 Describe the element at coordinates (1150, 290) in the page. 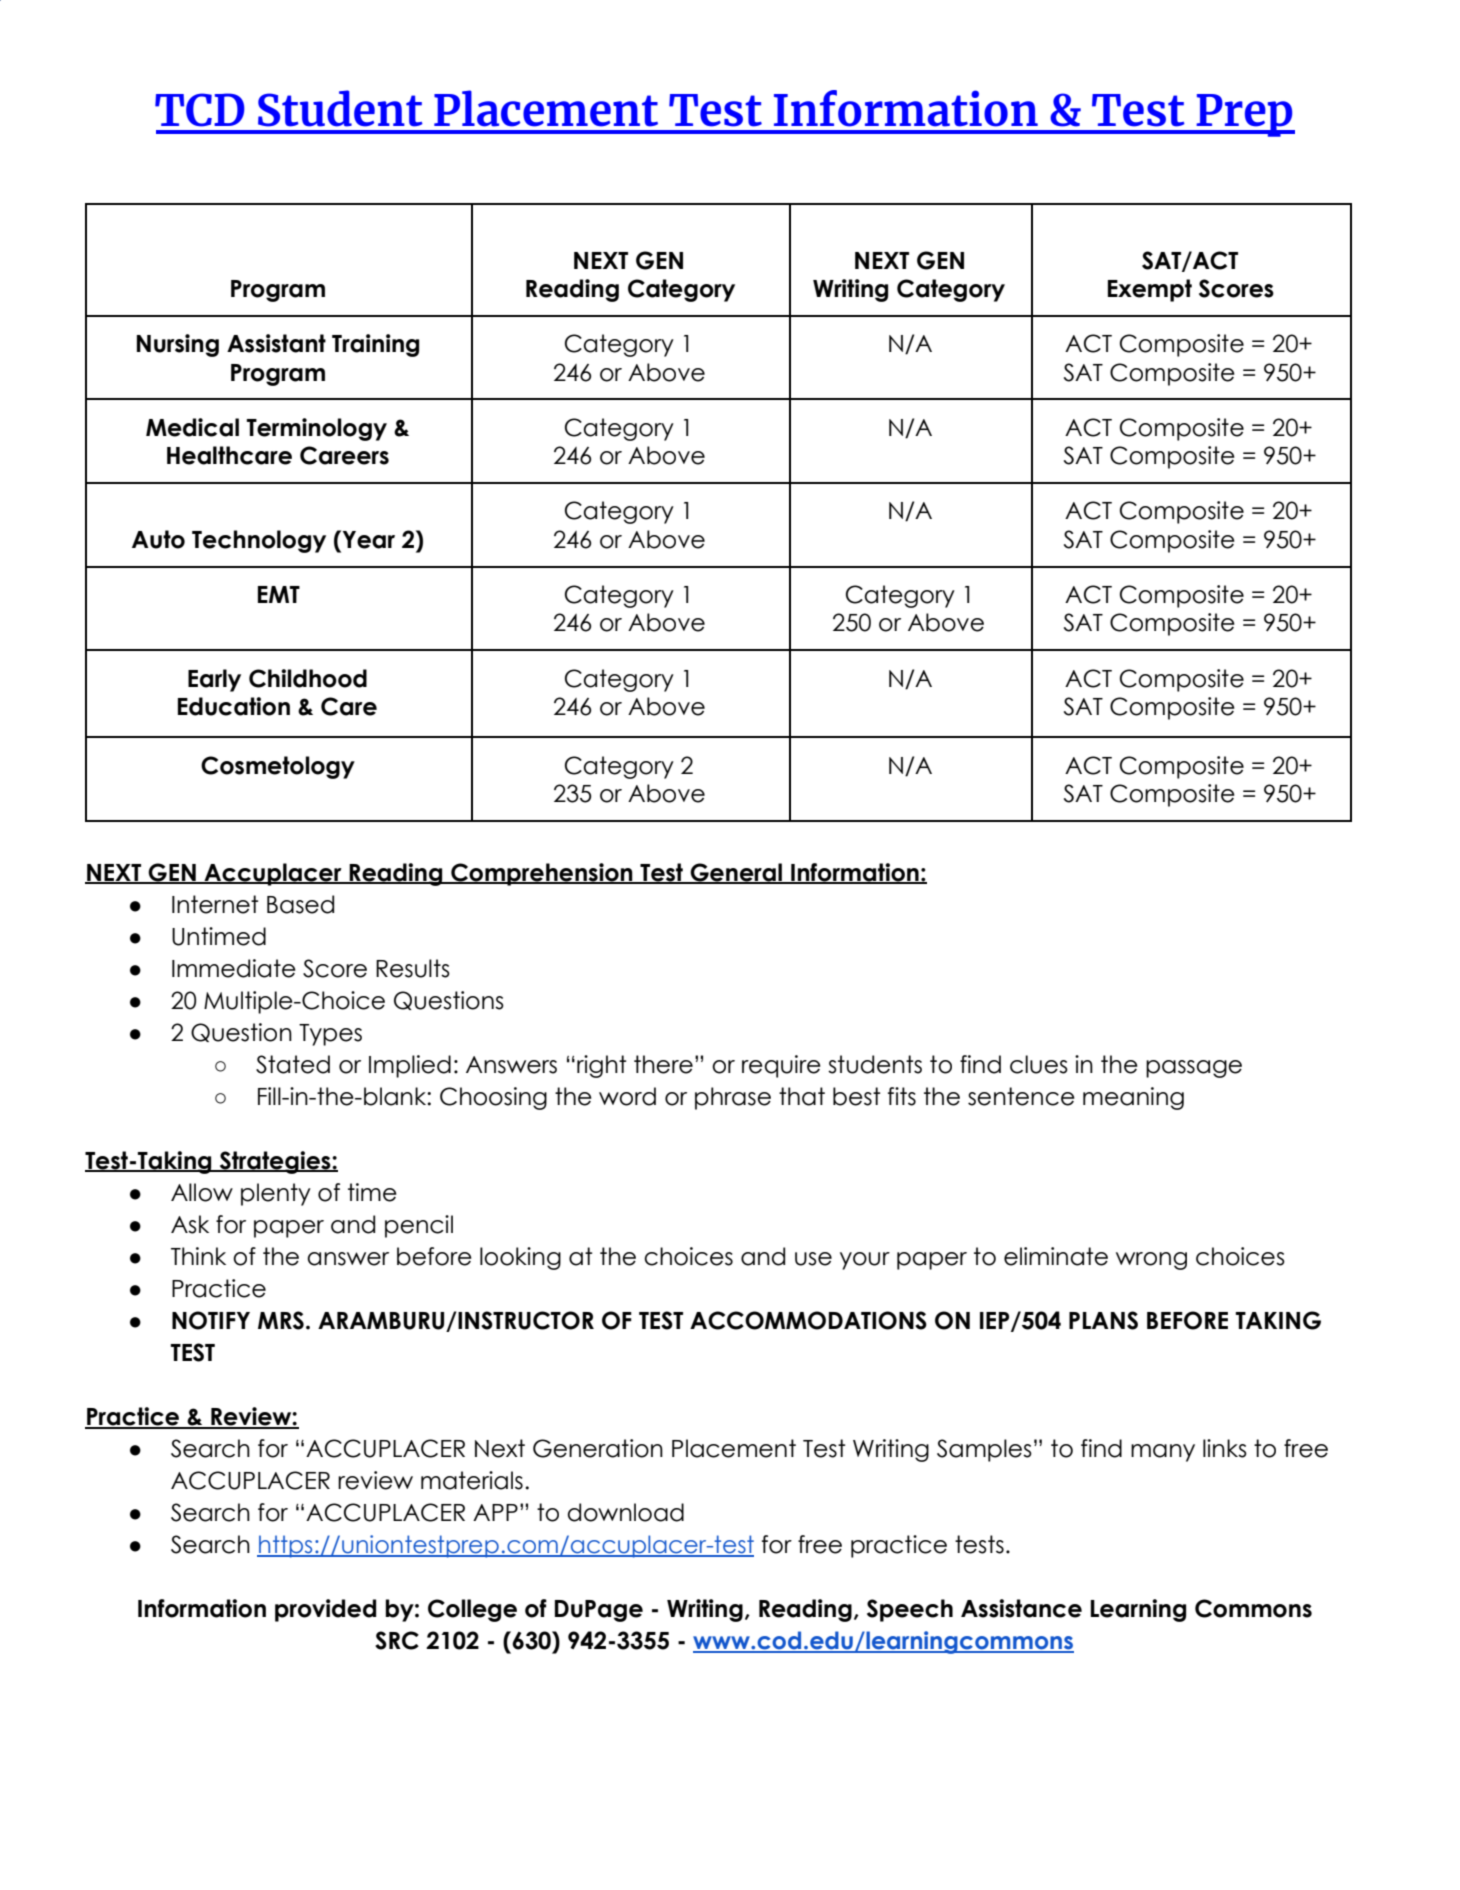

I see `Exempt` at that location.
